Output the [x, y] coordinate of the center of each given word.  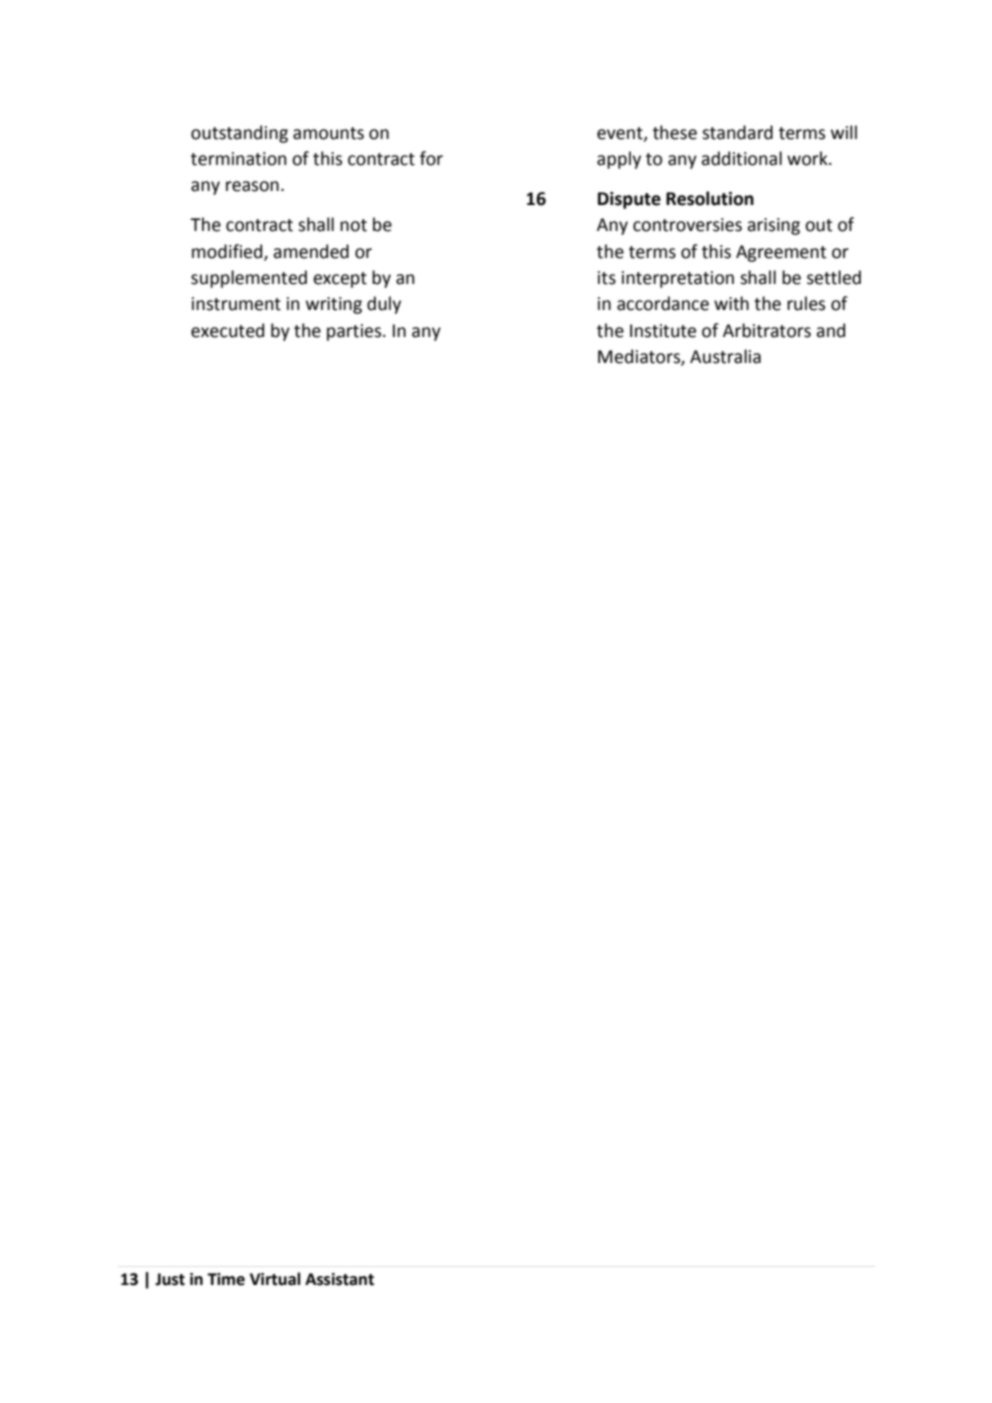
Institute [663, 331]
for [431, 158]
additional [741, 158]
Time [226, 1279]
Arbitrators [767, 330]
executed [227, 330]
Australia [725, 356]
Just [170, 1279]
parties [355, 332]
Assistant [339, 1279]
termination [238, 159]
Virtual [275, 1279]
